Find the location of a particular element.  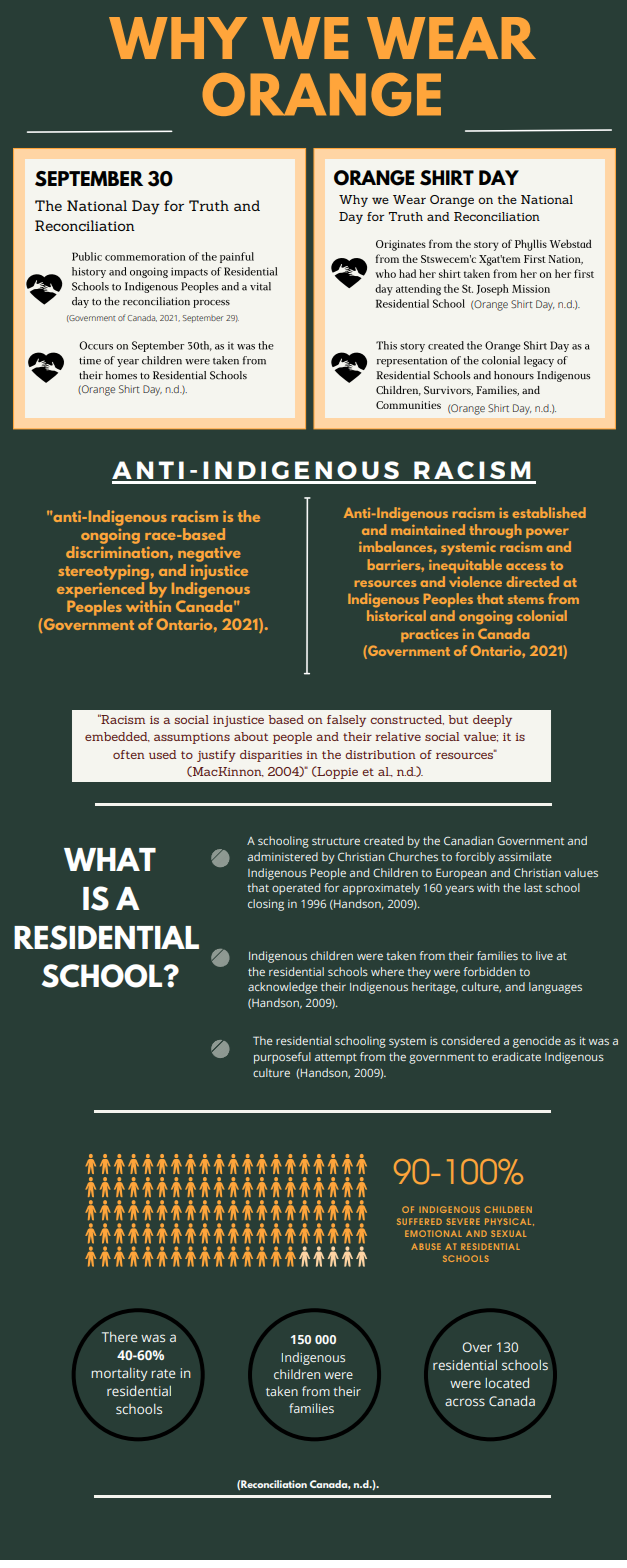

purposeful is located at coordinates (282, 1058).
